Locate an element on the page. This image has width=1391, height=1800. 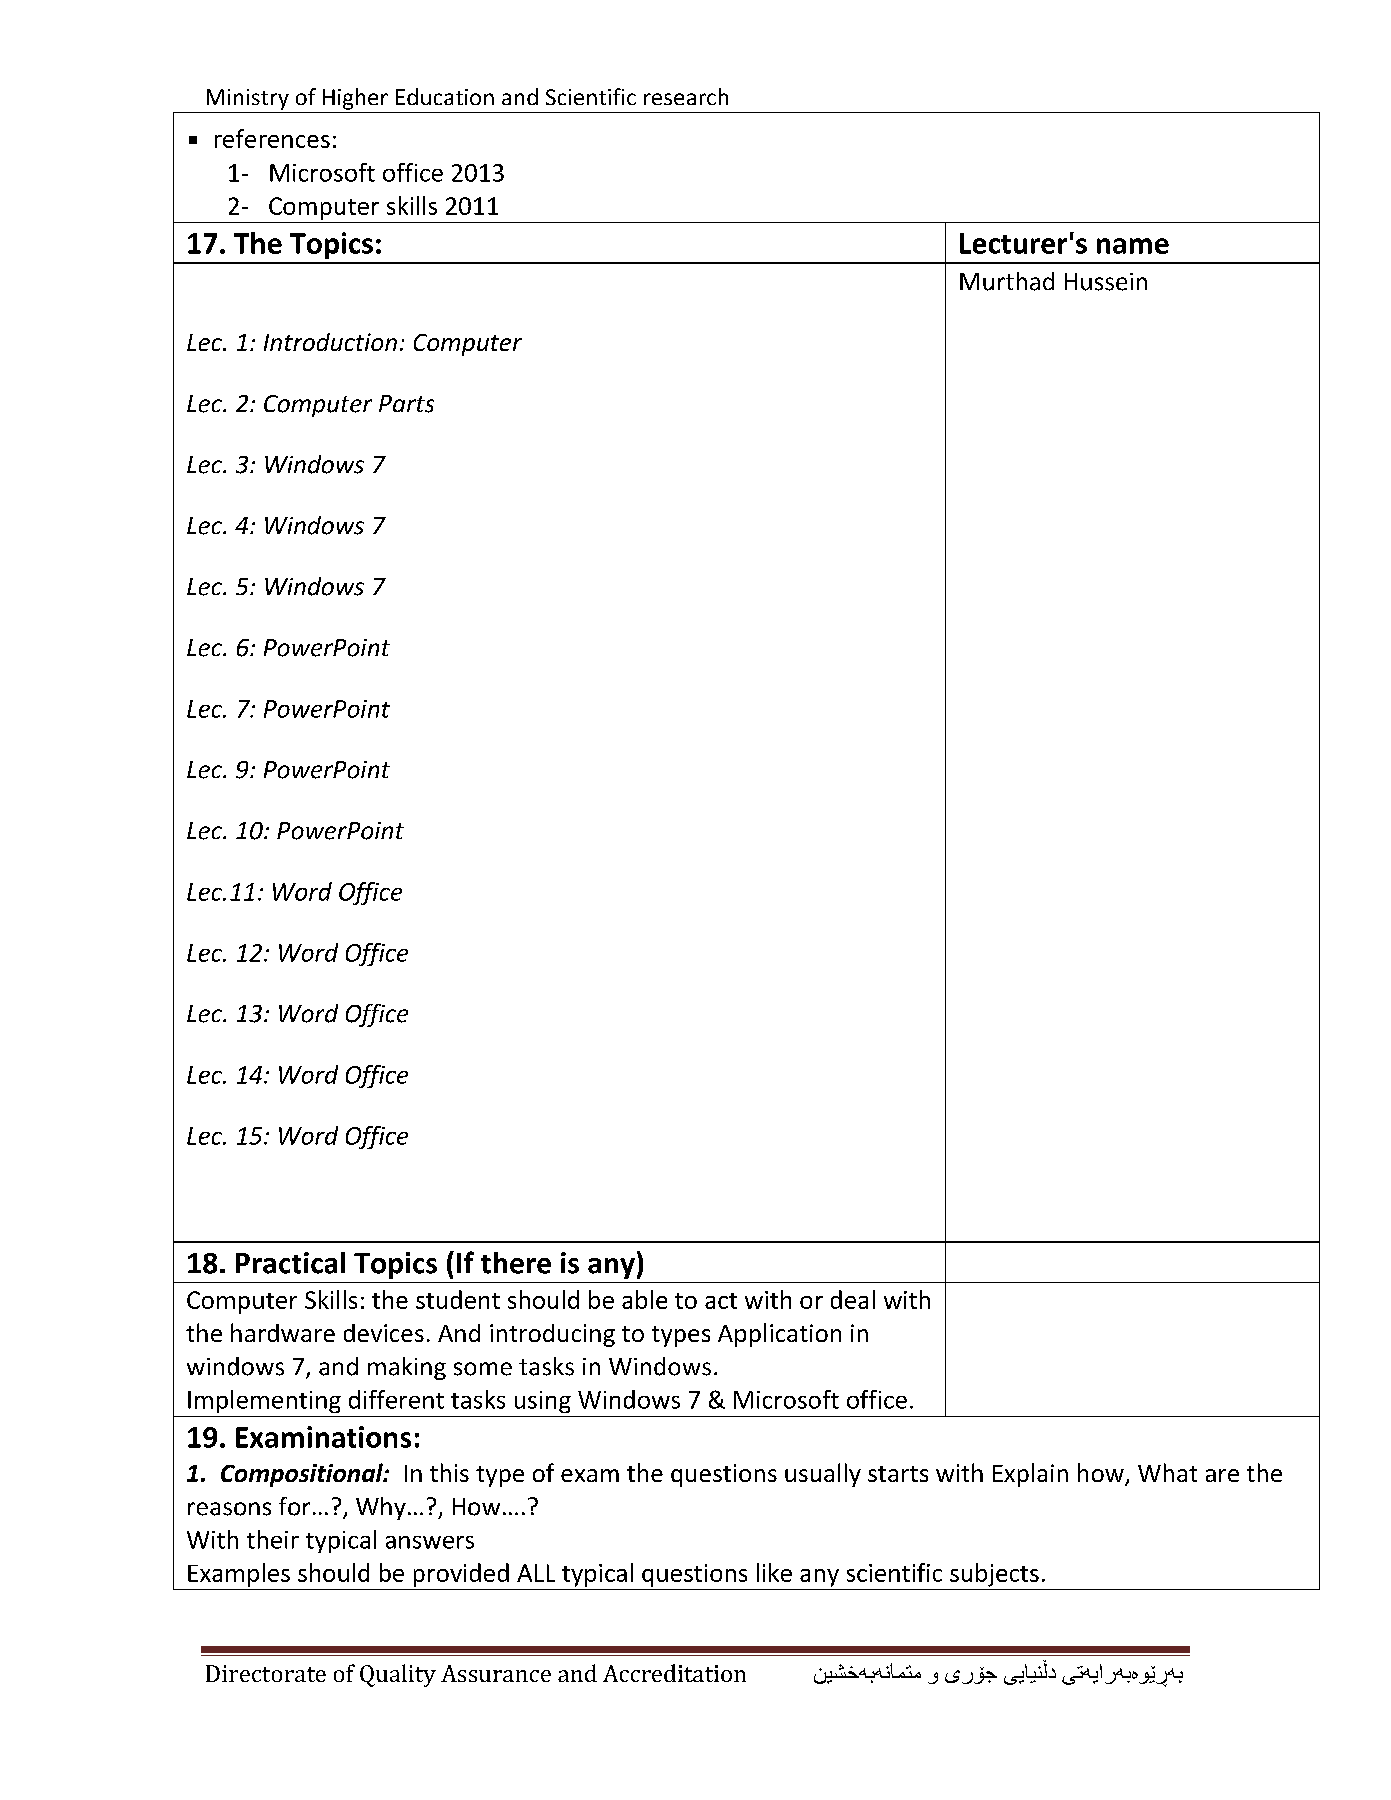
Quality is located at coordinates (398, 1675).
